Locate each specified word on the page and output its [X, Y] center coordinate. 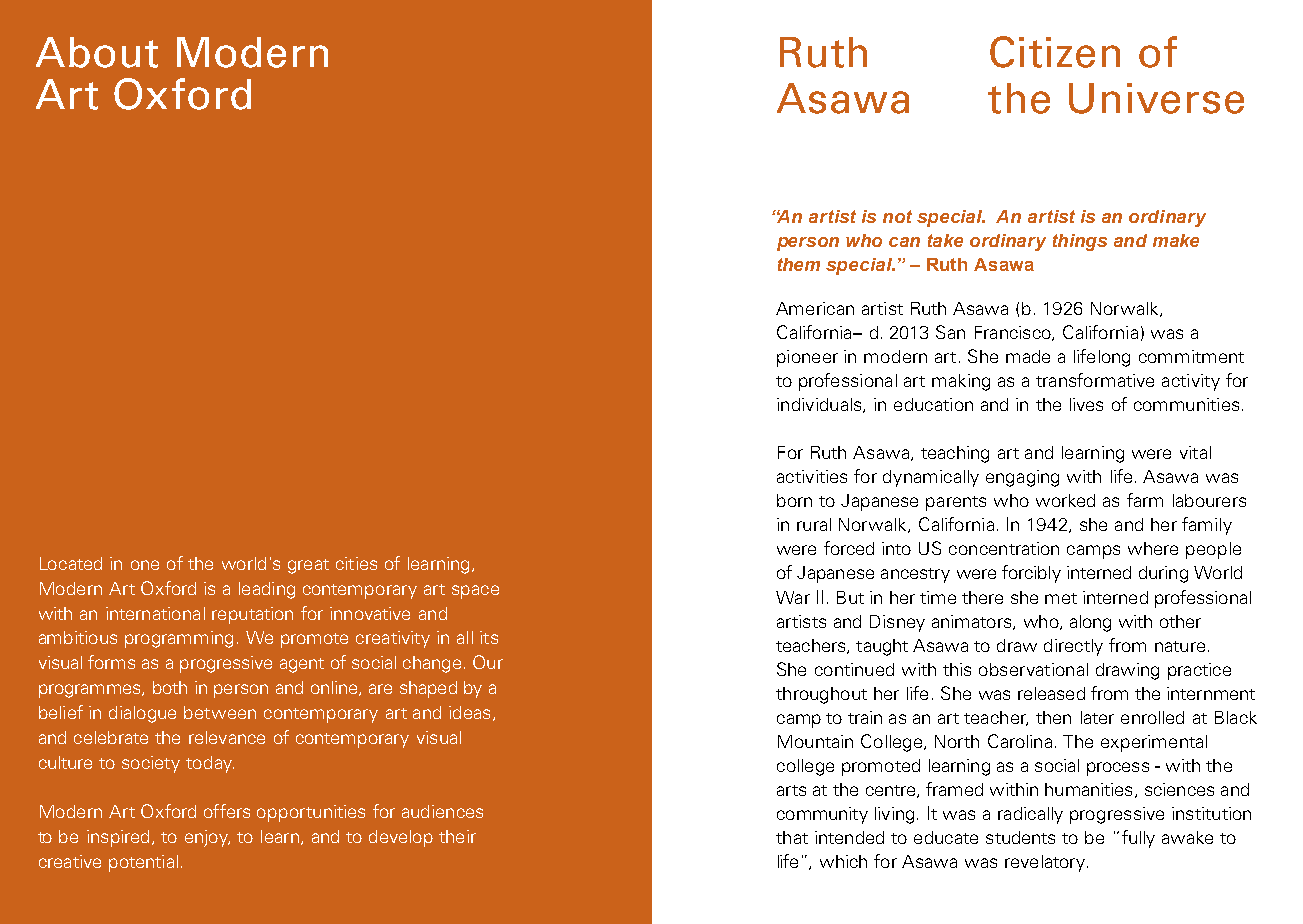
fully [1138, 839]
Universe [1156, 98]
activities [812, 476]
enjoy [207, 838]
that [792, 837]
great [308, 566]
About [97, 52]
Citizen [1055, 52]
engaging [1022, 478]
